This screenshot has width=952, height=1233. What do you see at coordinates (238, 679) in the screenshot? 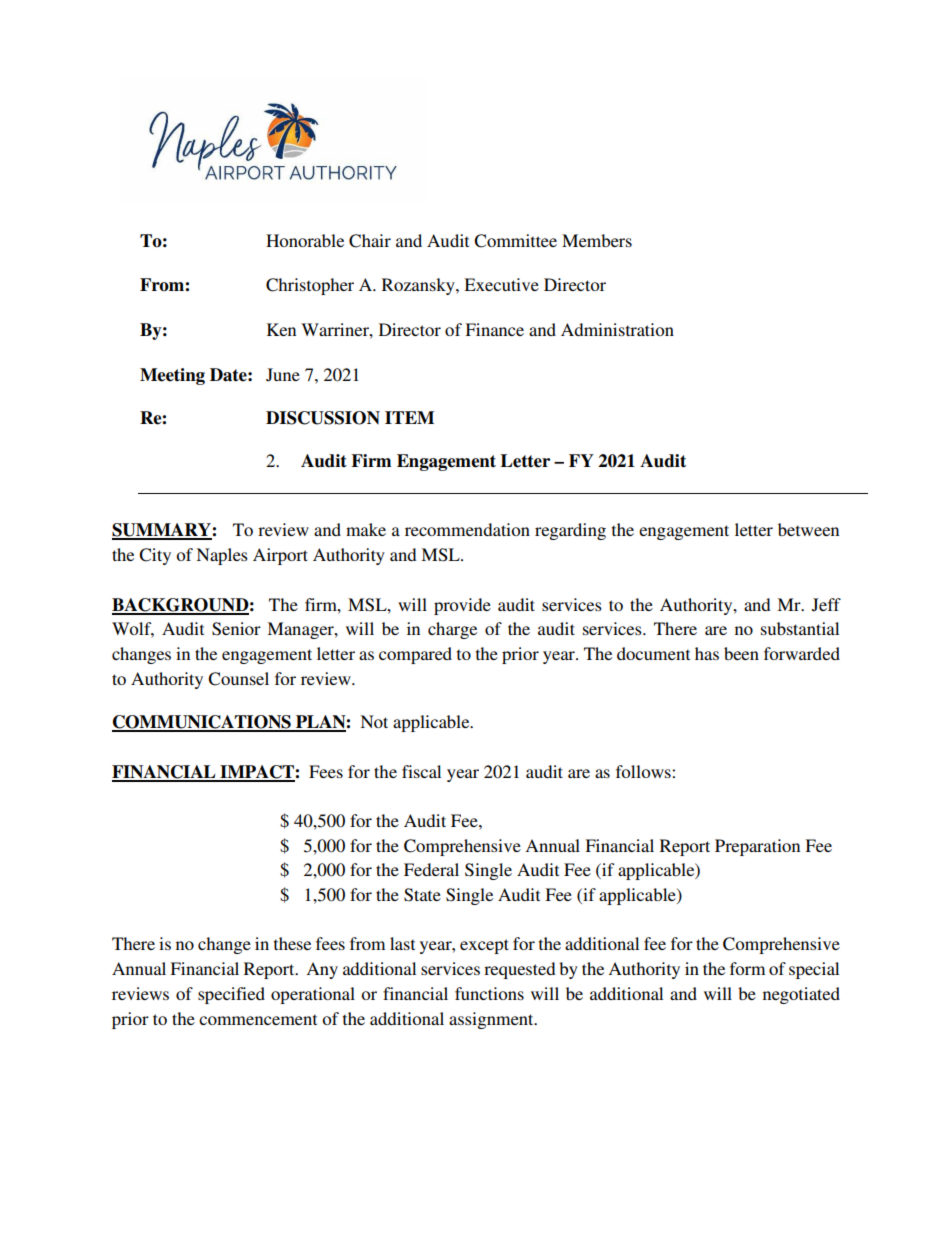
I see `Counsel` at bounding box center [238, 679].
